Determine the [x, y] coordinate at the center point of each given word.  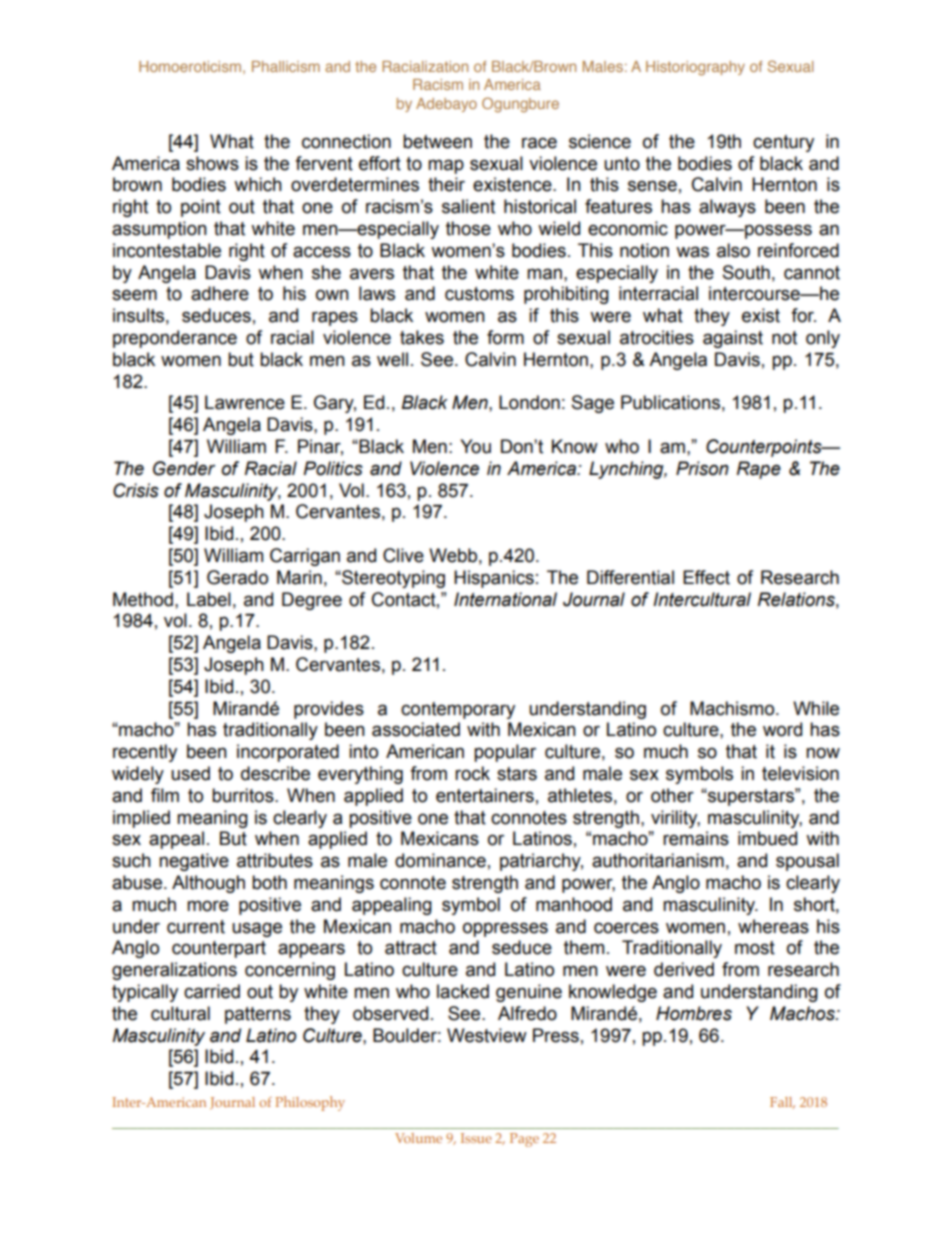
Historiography [695, 68]
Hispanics [494, 579]
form [505, 337]
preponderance [175, 339]
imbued [767, 838]
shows [212, 163]
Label [209, 599]
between [437, 141]
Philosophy [310, 1103]
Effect [706, 577]
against [733, 339]
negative [194, 862]
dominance [440, 860]
